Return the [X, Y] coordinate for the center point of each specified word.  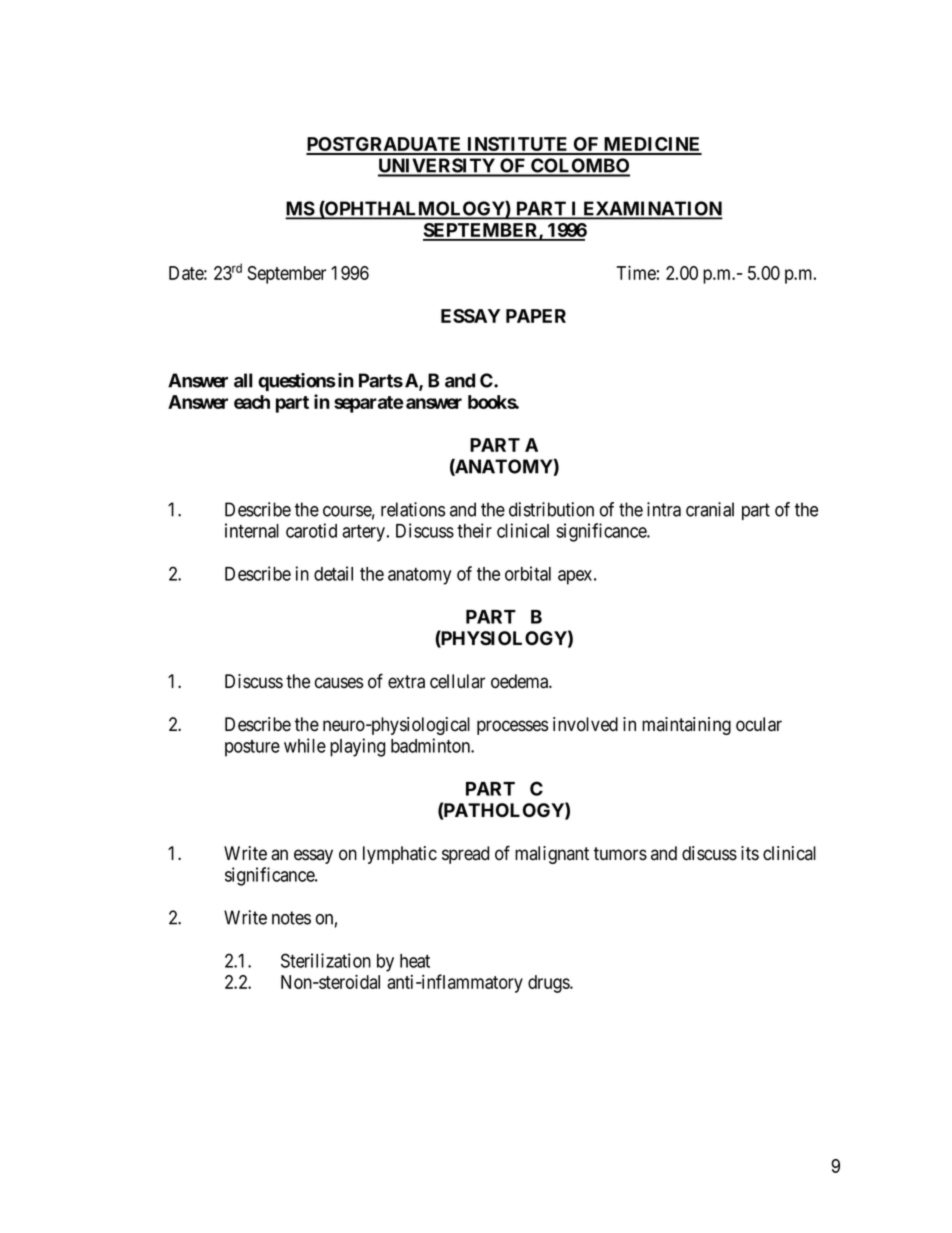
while [305, 745]
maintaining [686, 726]
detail [333, 573]
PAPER [536, 316]
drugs [549, 984]
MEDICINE [652, 145]
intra [664, 509]
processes [512, 727]
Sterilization [326, 960]
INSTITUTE [518, 145]
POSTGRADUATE [385, 145]
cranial [710, 509]
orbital [528, 573]
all [243, 380]
